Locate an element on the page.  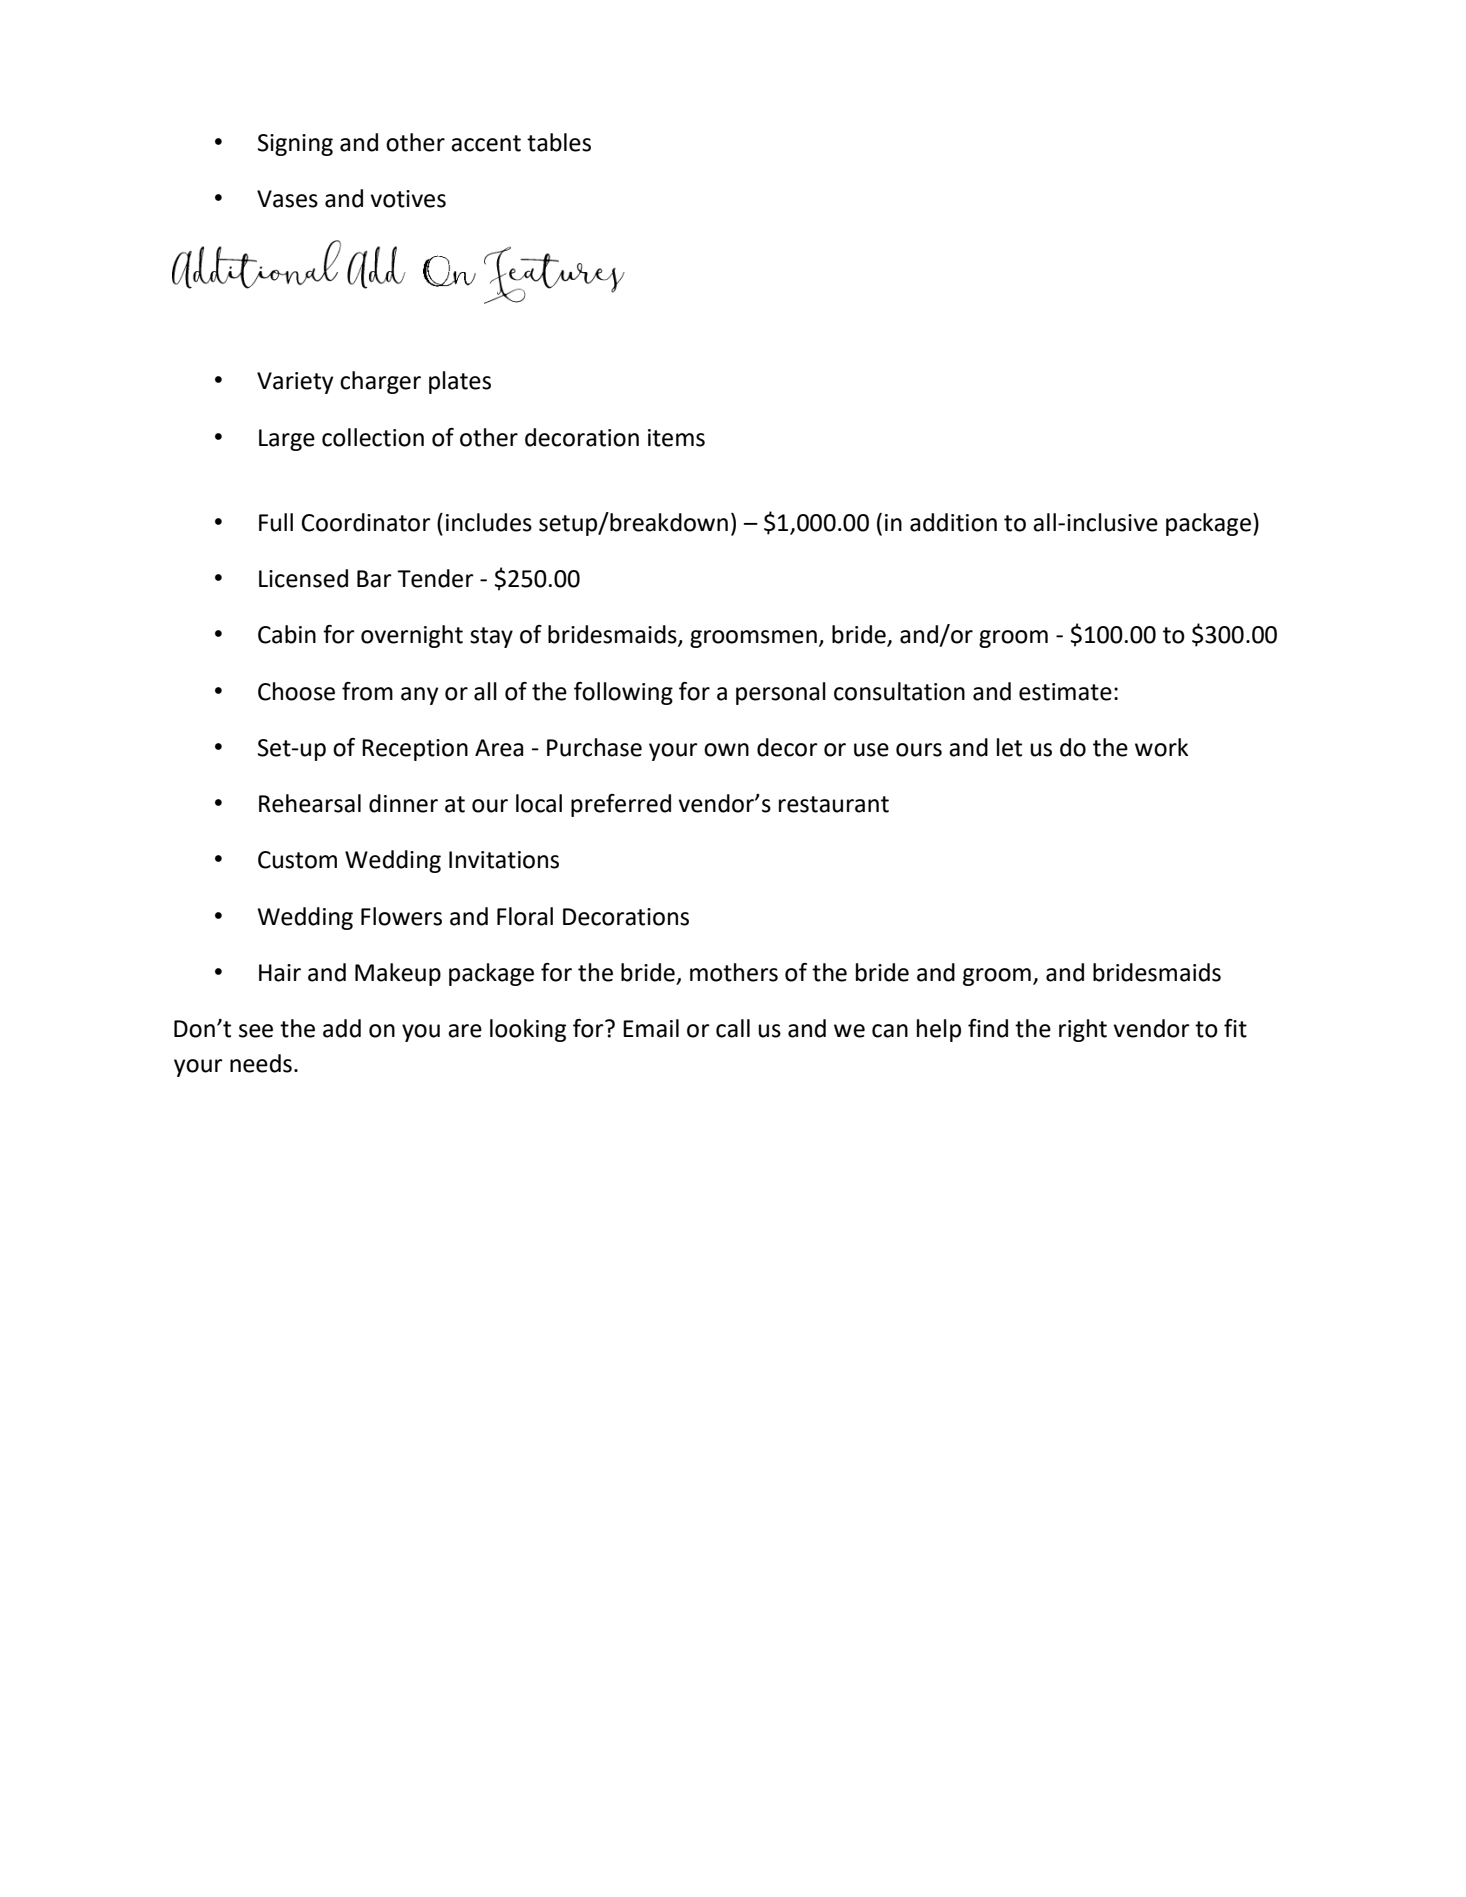
dinner is located at coordinates (403, 803).
